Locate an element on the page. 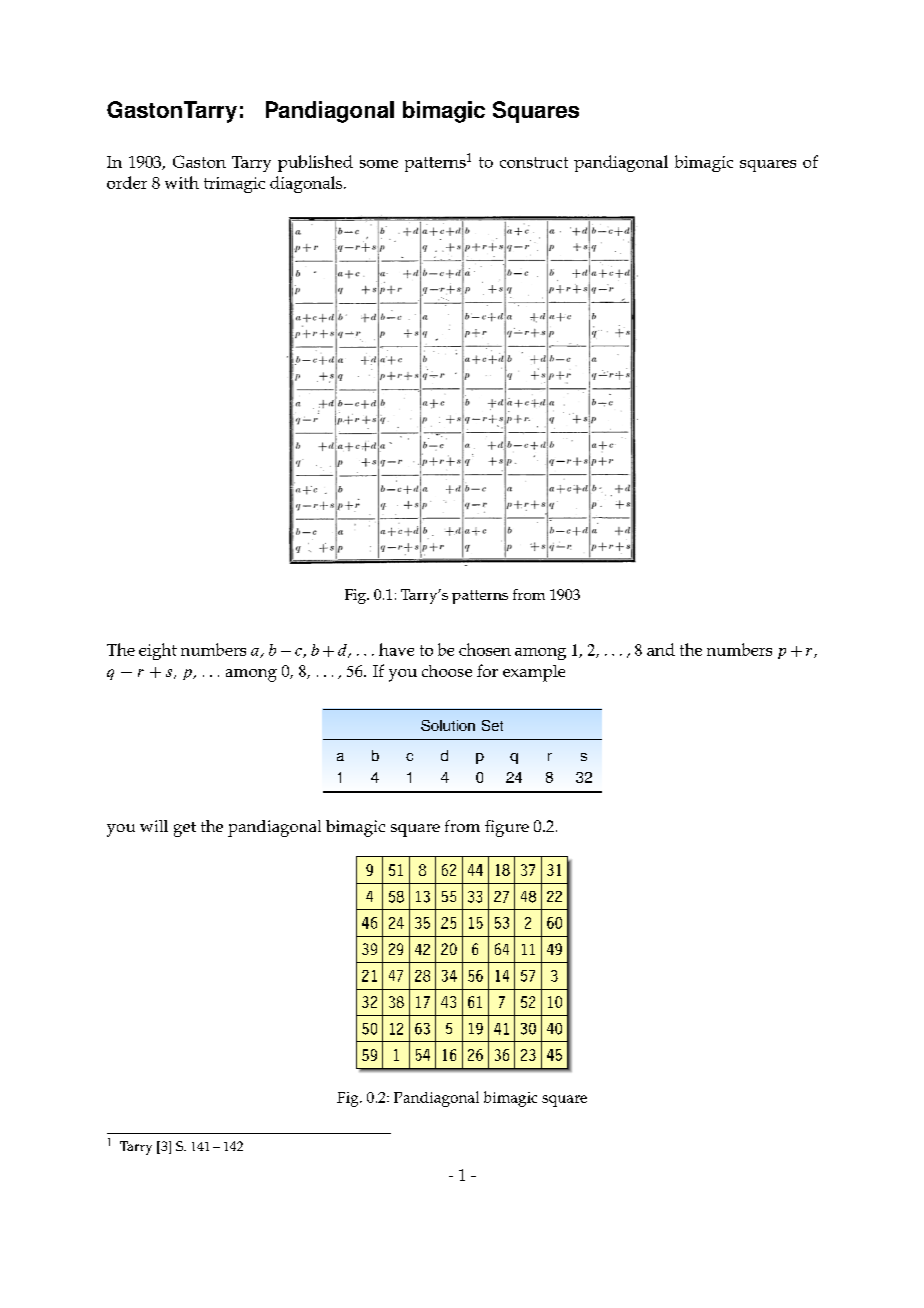  construct is located at coordinates (534, 162).
